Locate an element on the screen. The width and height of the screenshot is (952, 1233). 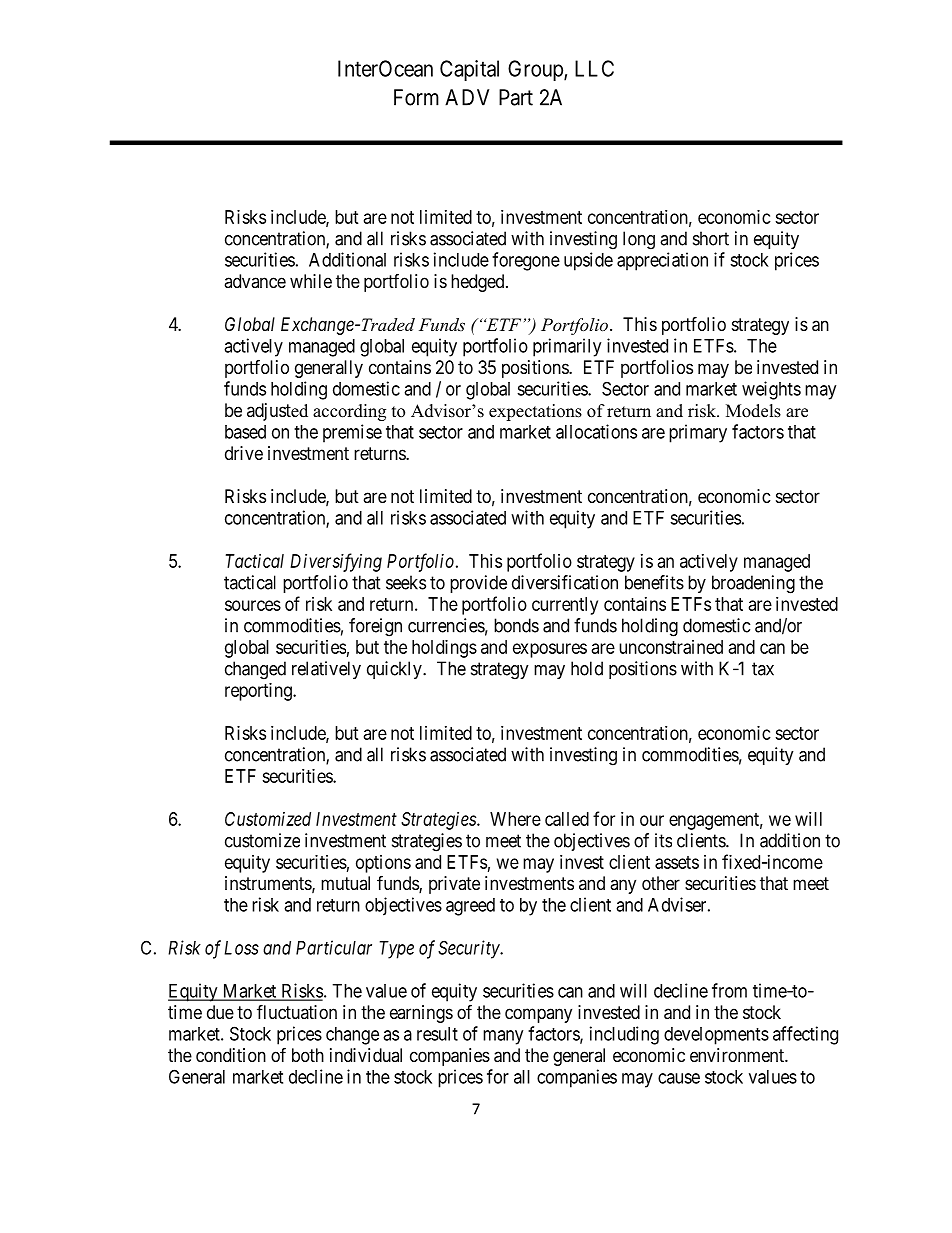
Where is located at coordinates (515, 819).
